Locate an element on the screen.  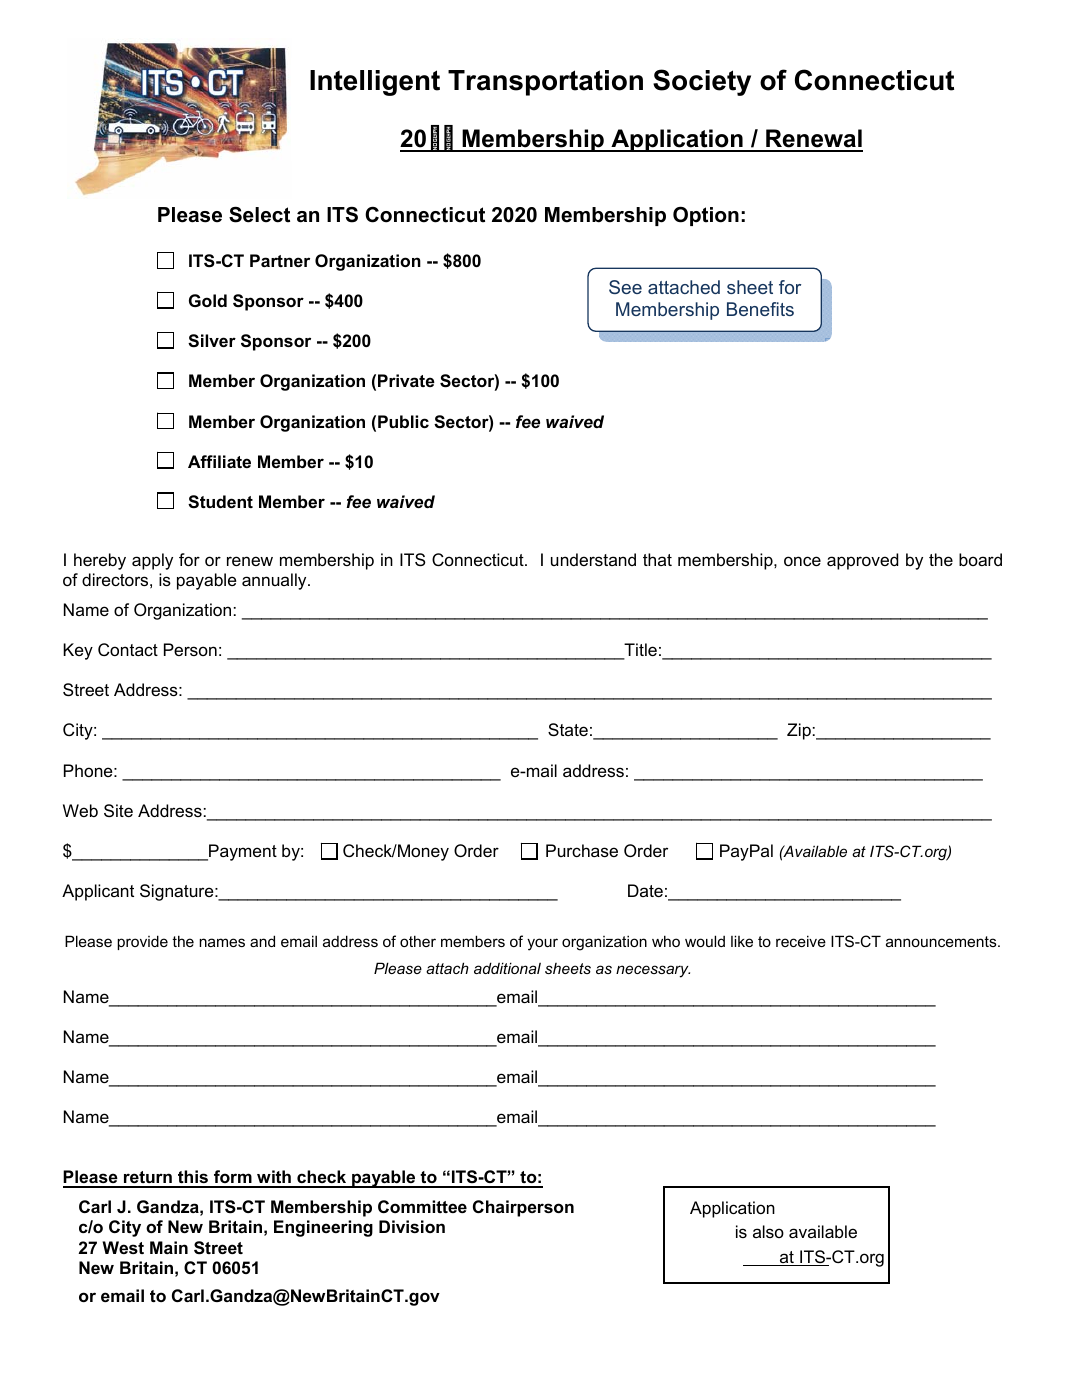
Contact is located at coordinates (128, 649).
